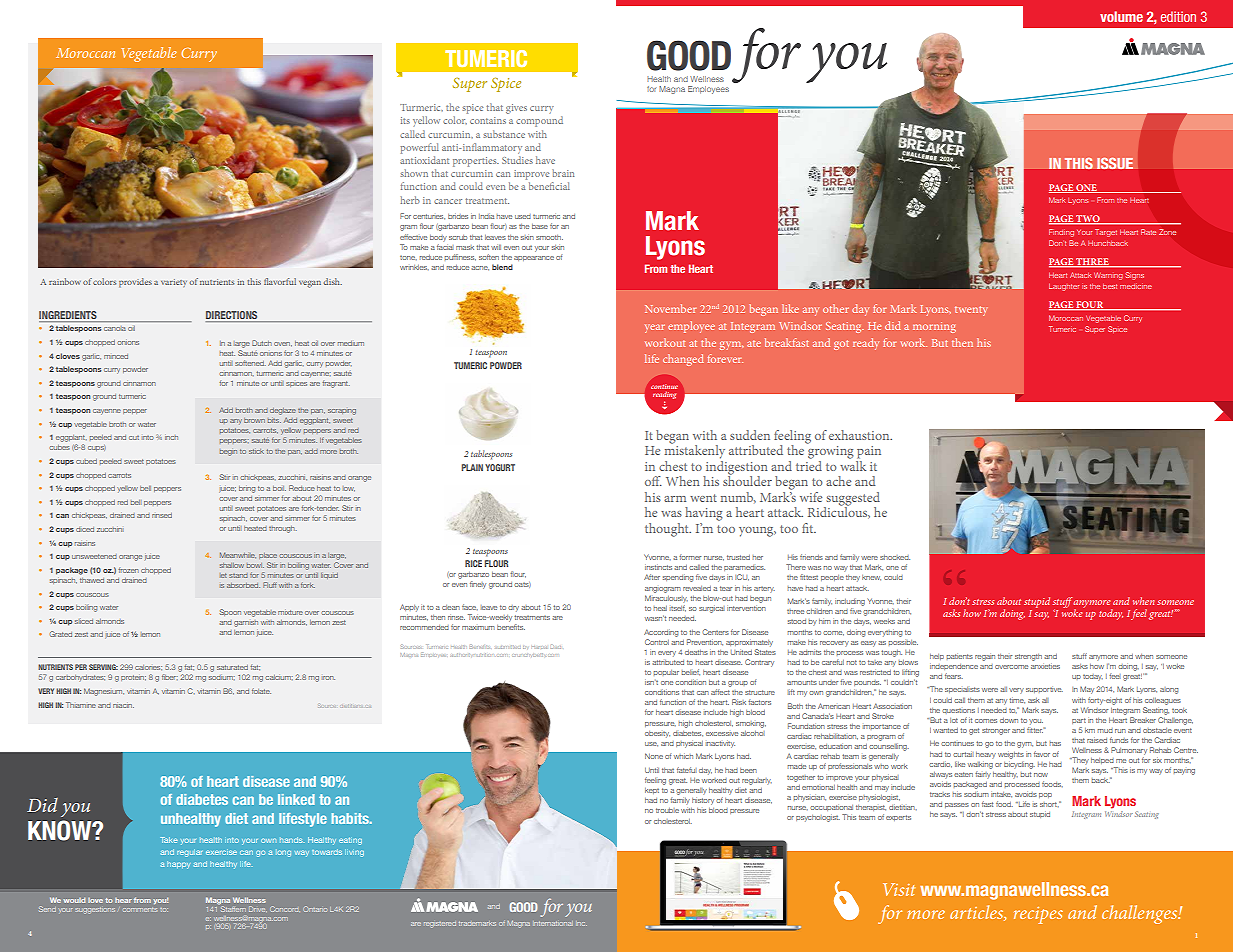 The width and height of the page is (1233, 952). Describe the element at coordinates (869, 452) in the page. I see `pain` at that location.
